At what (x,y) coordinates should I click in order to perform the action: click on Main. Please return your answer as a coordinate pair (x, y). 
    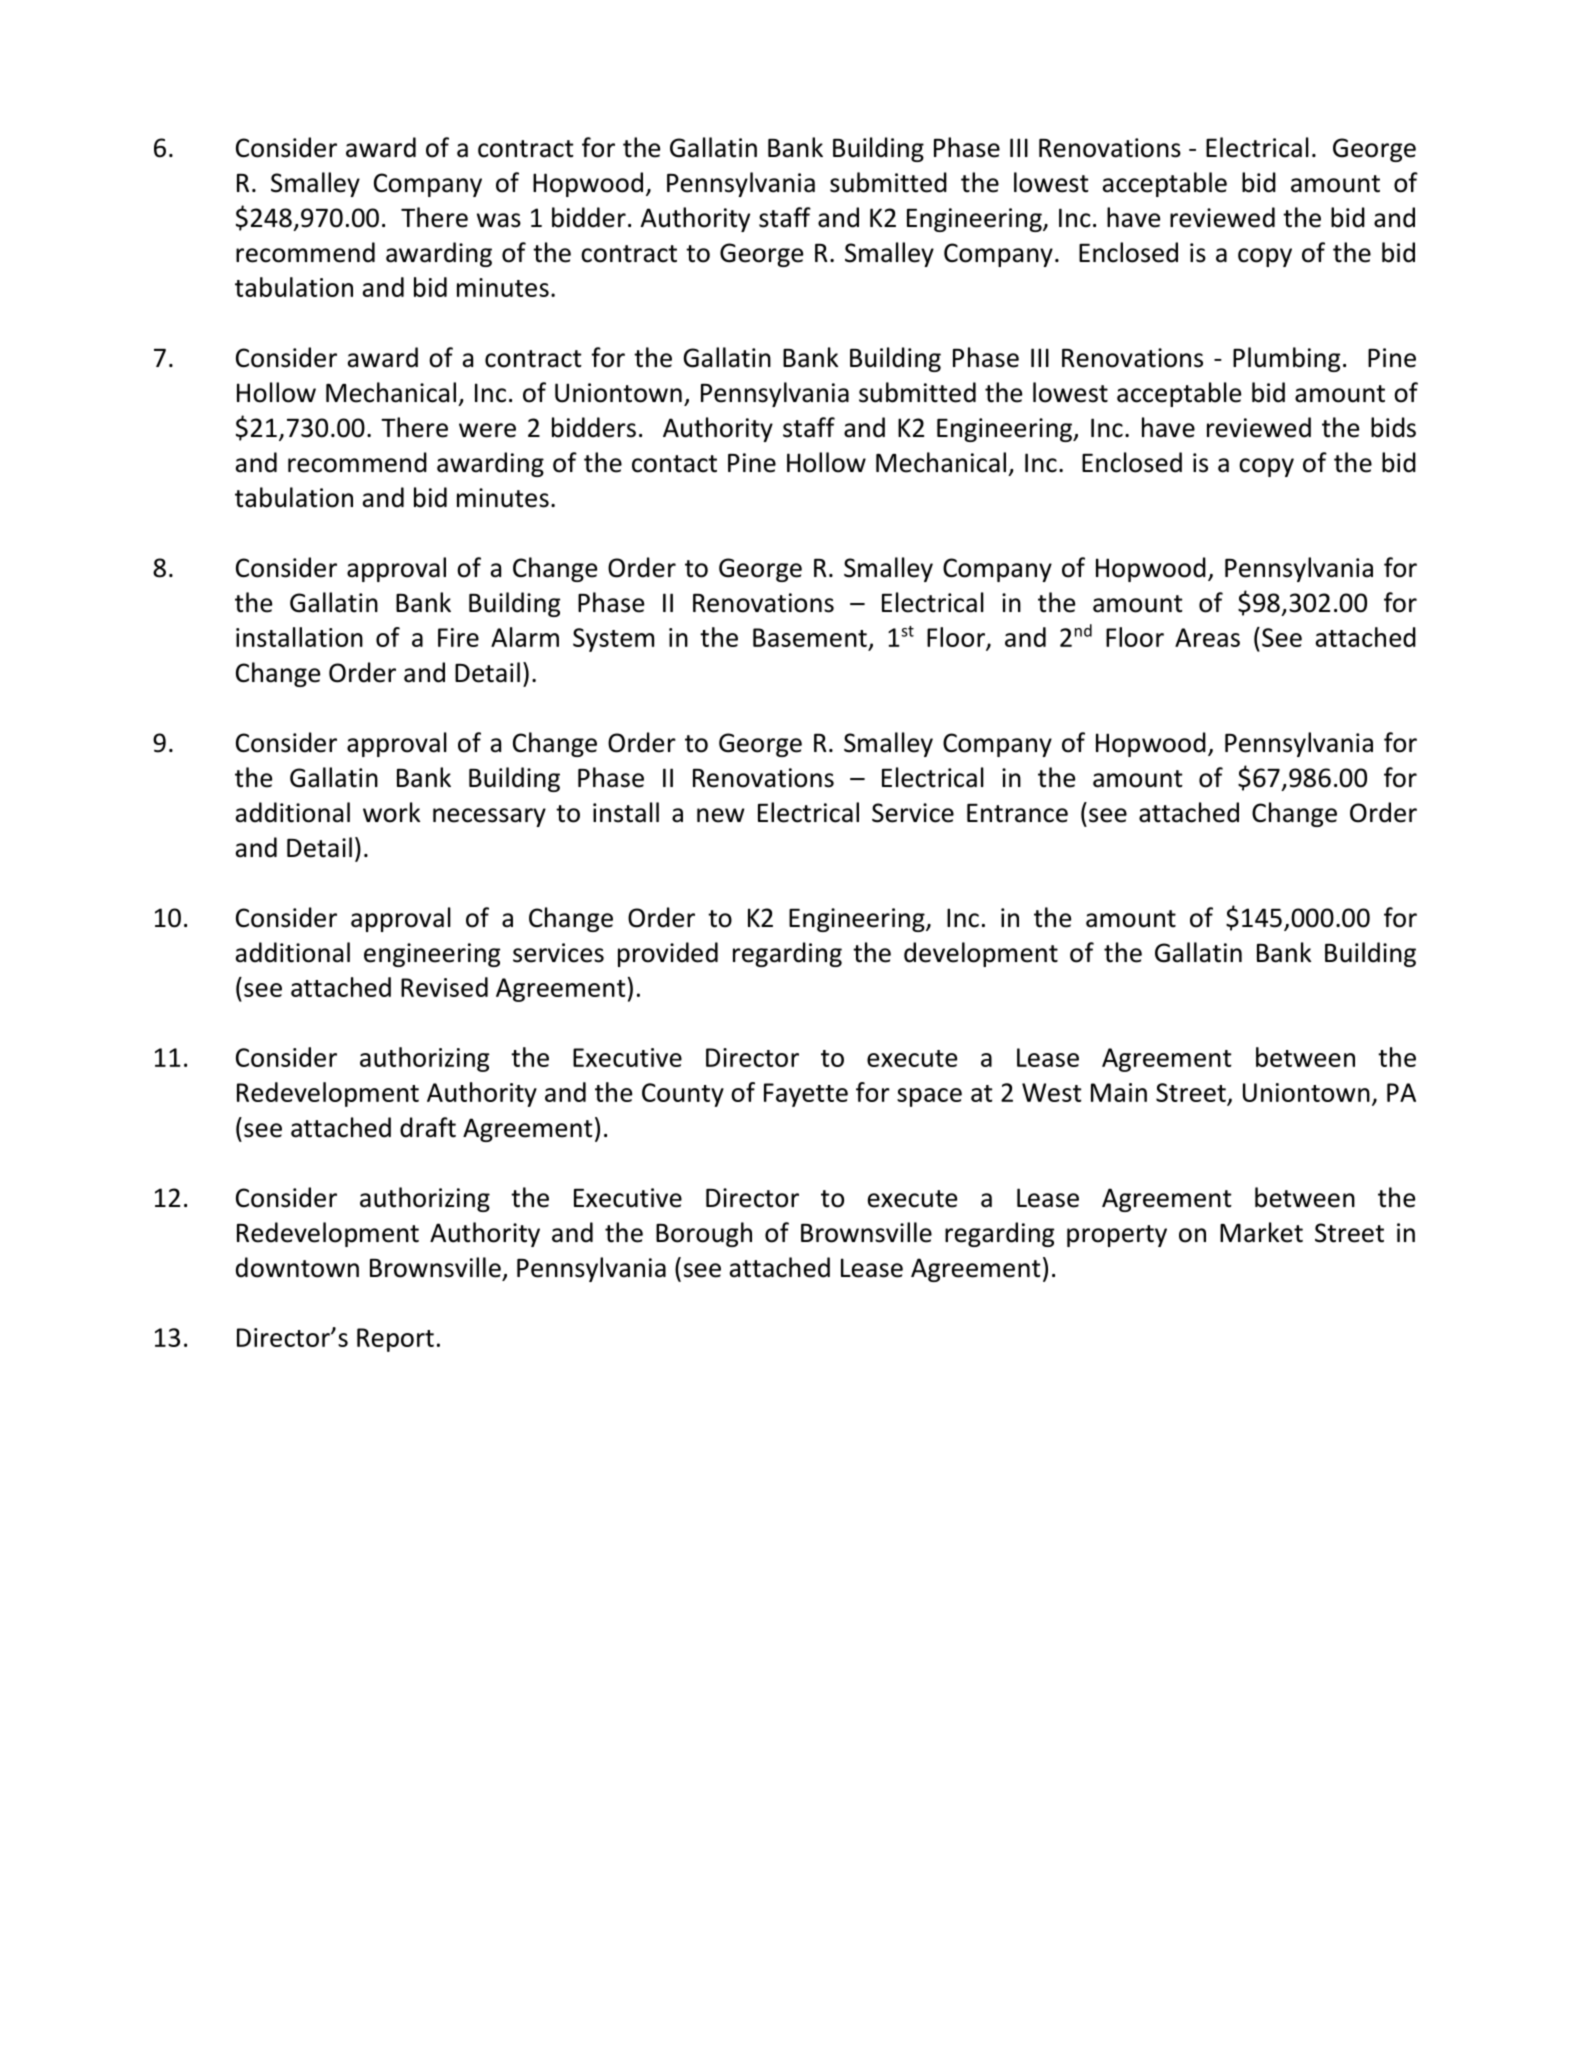
    Looking at the image, I should click on (1119, 1092).
